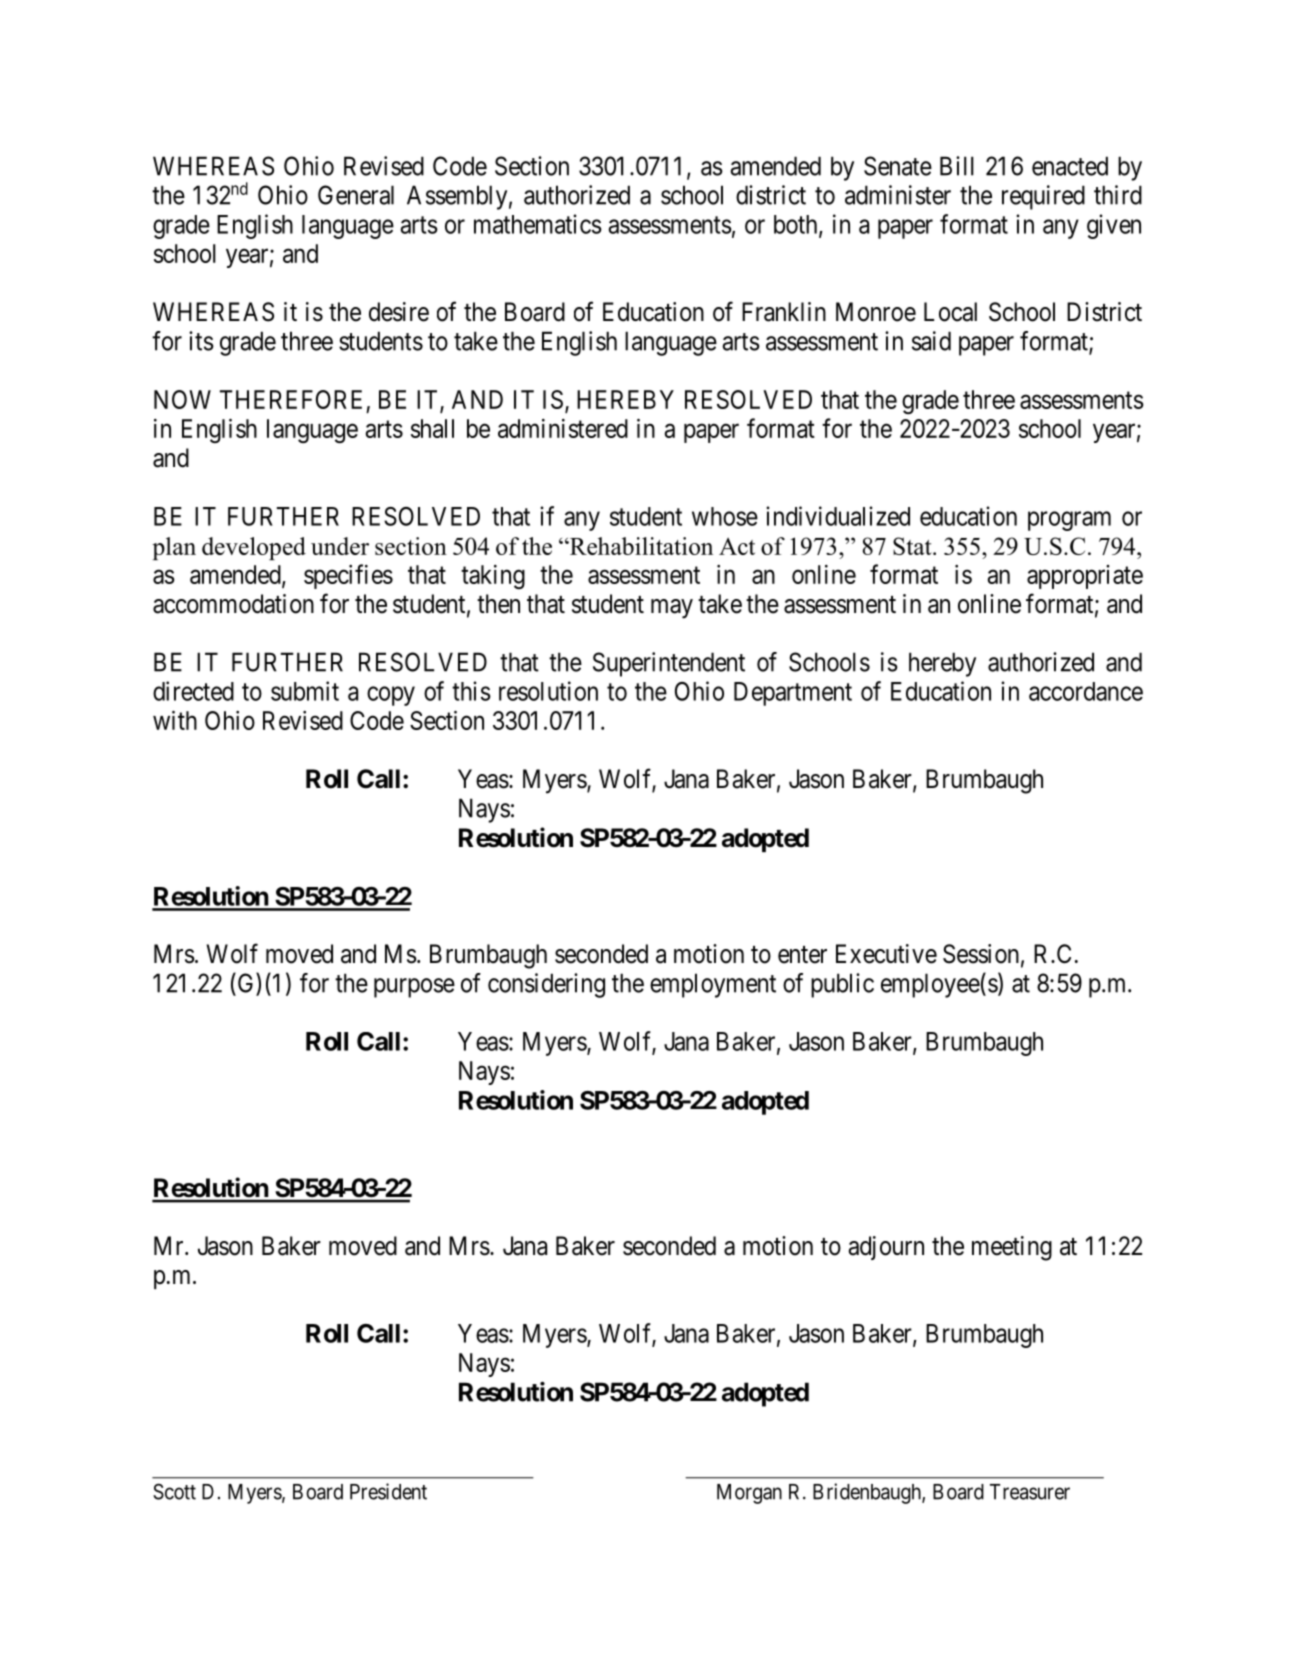  Describe the element at coordinates (356, 195) in the screenshot. I see `General` at that location.
